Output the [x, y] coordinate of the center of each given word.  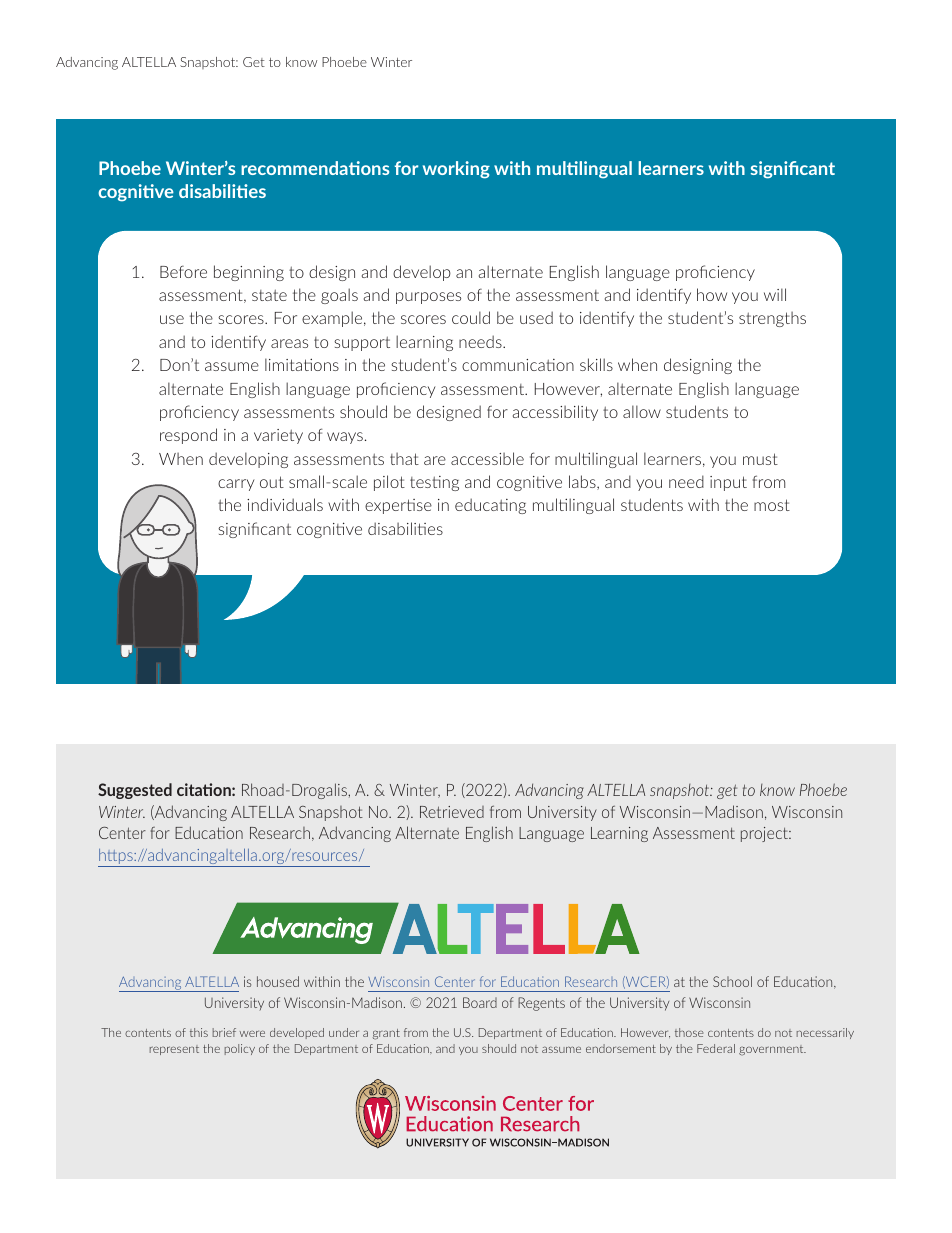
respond [188, 436]
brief [224, 1032]
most [772, 505]
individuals [285, 504]
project [765, 834]
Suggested [135, 791]
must [760, 459]
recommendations [315, 168]
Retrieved [452, 812]
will [775, 294]
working [456, 170]
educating [490, 506]
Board [480, 1002]
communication [518, 365]
